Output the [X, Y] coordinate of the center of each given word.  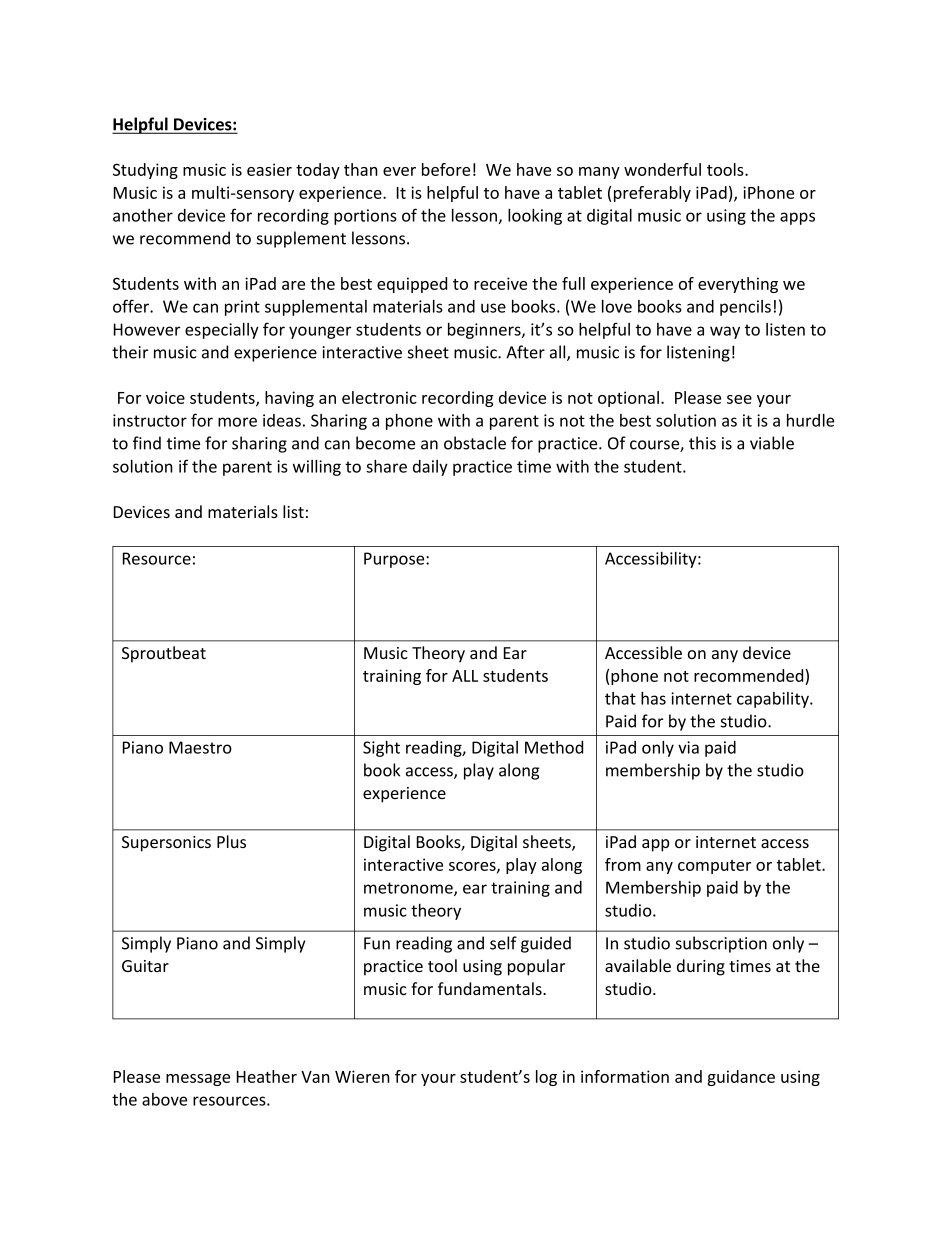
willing [317, 467]
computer [714, 867]
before [446, 169]
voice [165, 397]
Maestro [200, 747]
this [702, 443]
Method [554, 747]
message [198, 1080]
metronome [409, 889]
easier [269, 169]
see [739, 399]
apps [797, 218]
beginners [485, 331]
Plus [231, 841]
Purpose [395, 560]
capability [774, 700]
